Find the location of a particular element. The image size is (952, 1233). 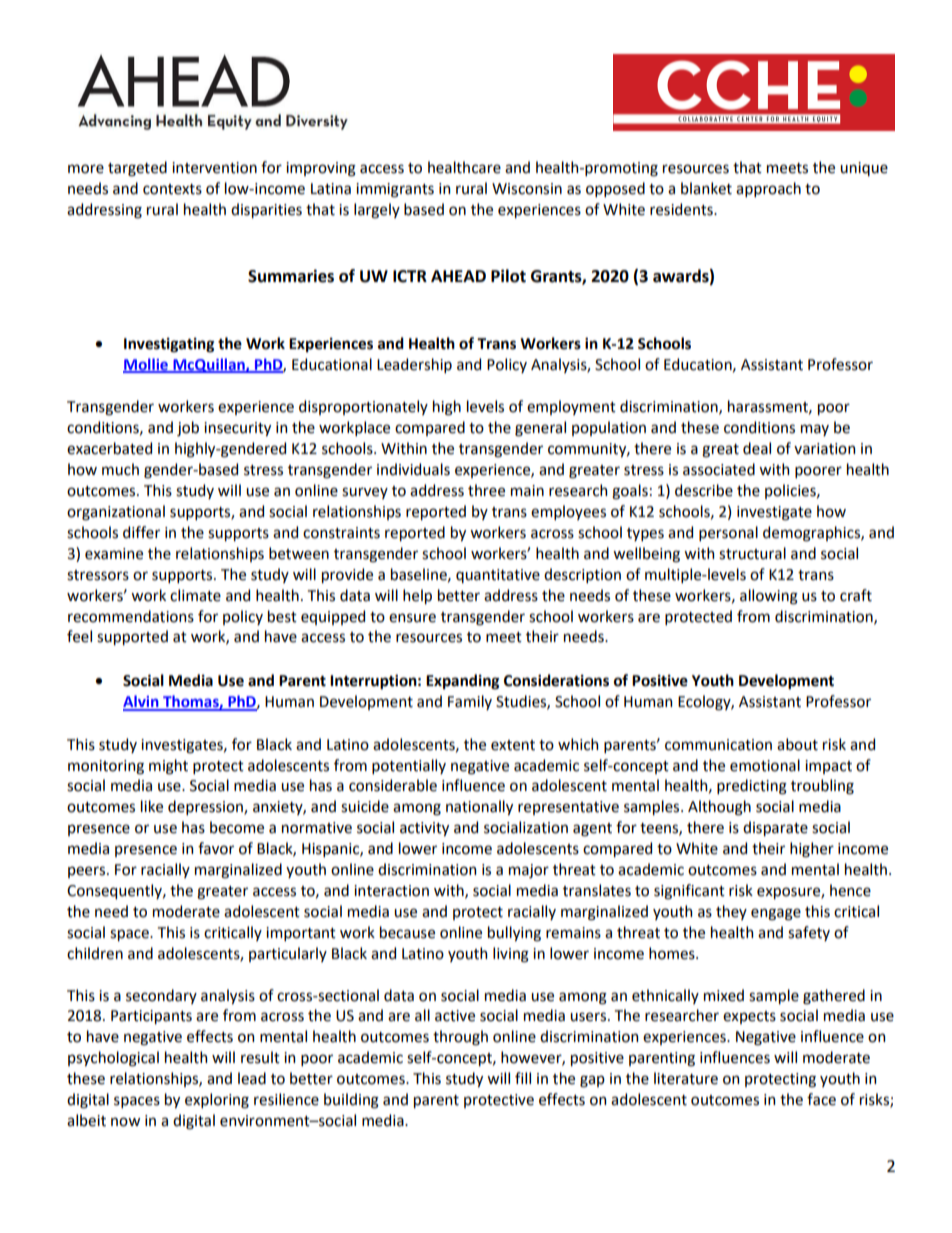

contexts is located at coordinates (172, 189).
